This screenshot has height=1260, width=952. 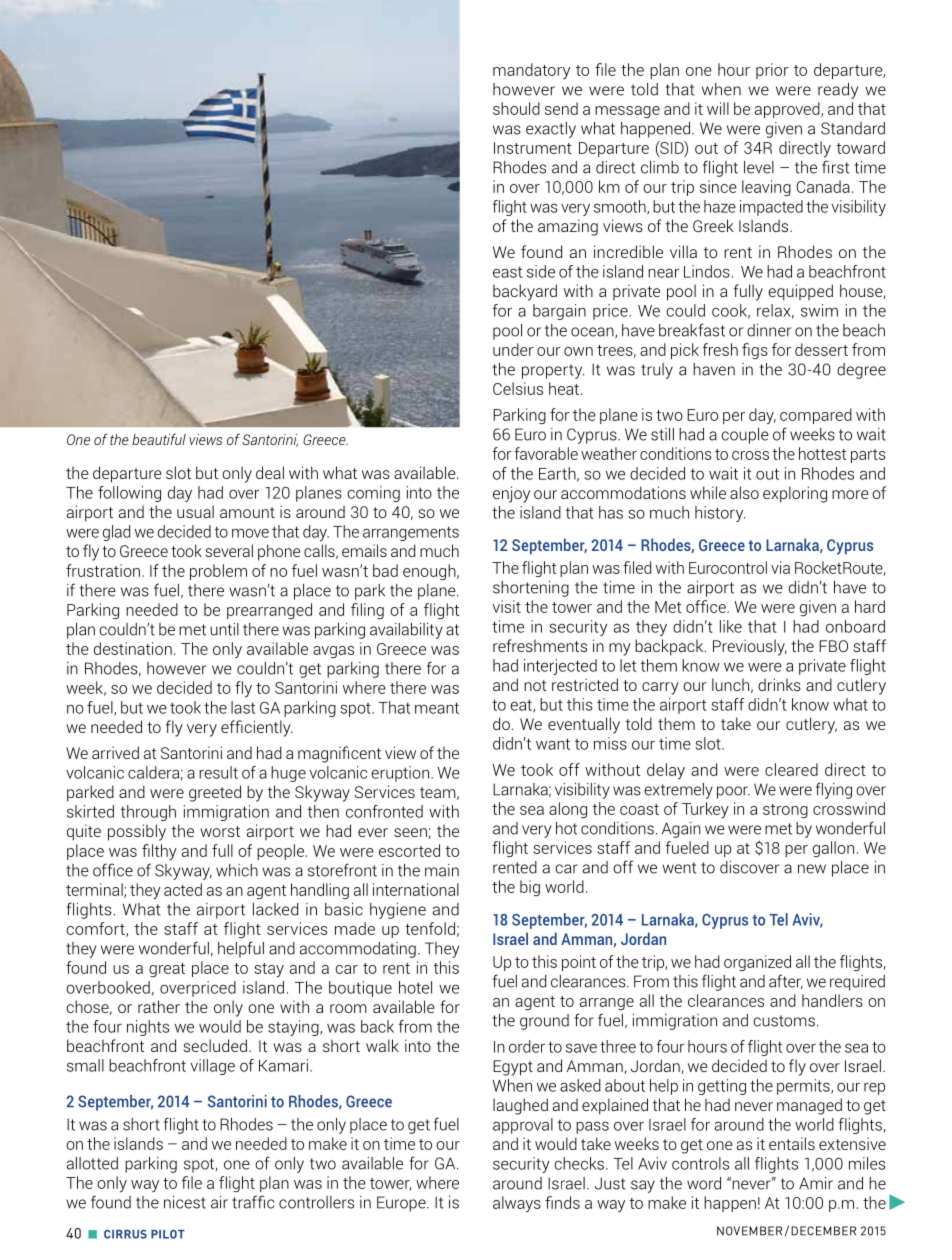 I want to click on strong, so click(x=785, y=811).
